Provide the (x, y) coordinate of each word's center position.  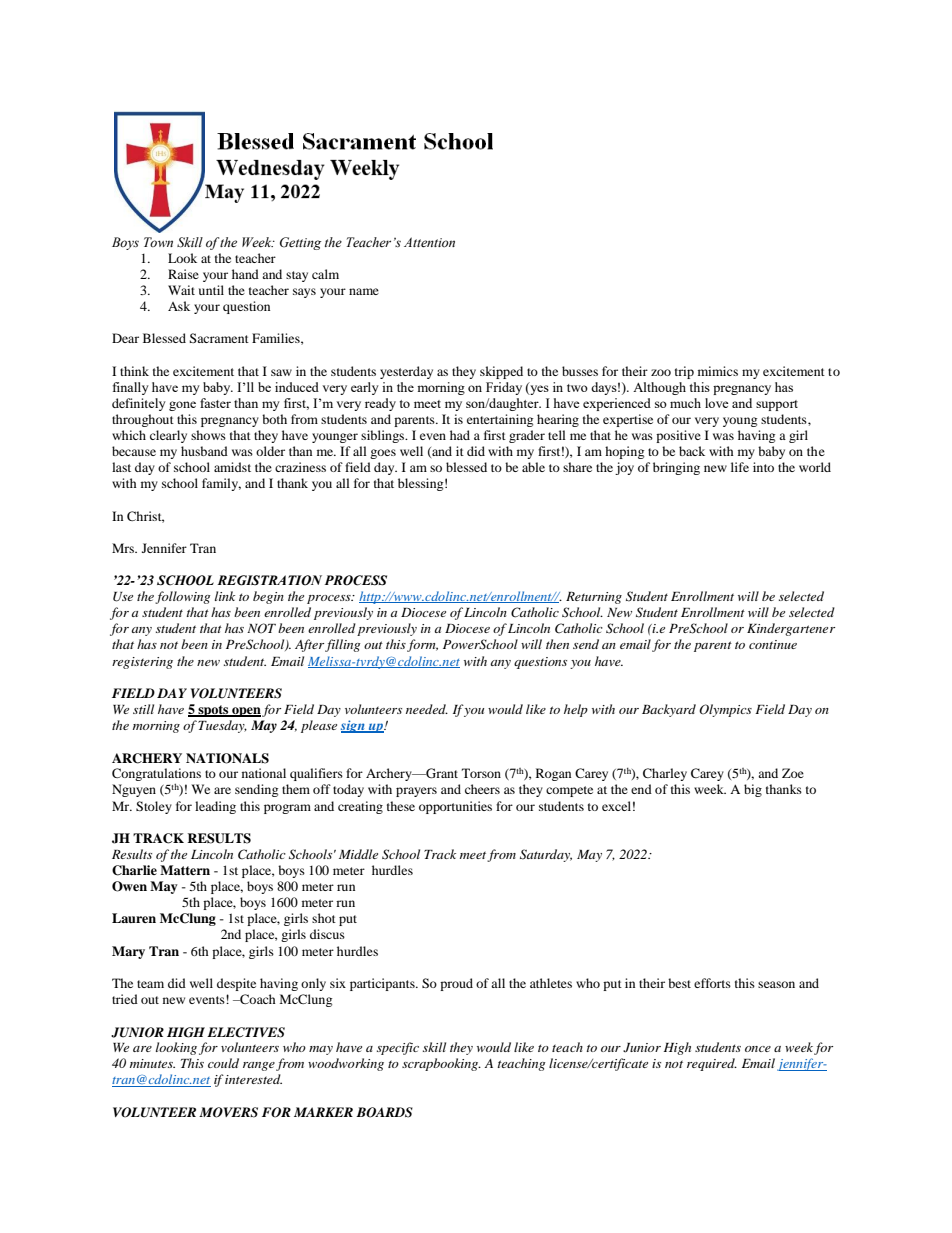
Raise (183, 274)
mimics (718, 371)
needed (427, 709)
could (223, 1063)
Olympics (725, 710)
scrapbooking (441, 1064)
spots (213, 711)
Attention (429, 242)
